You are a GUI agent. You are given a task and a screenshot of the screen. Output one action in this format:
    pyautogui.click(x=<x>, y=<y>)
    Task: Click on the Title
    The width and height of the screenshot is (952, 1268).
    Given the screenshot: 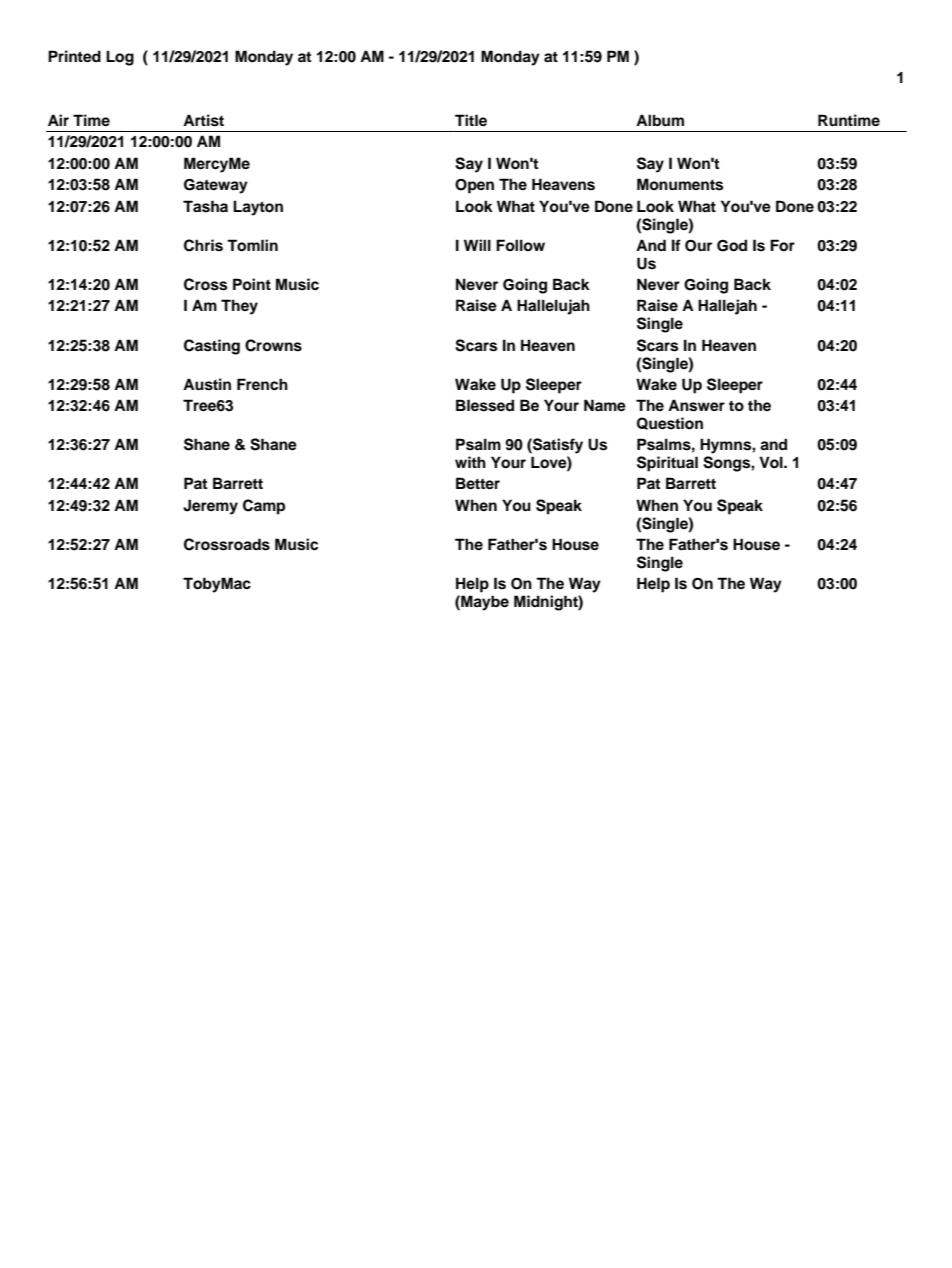 What is the action you would take?
    pyautogui.click(x=471, y=120)
